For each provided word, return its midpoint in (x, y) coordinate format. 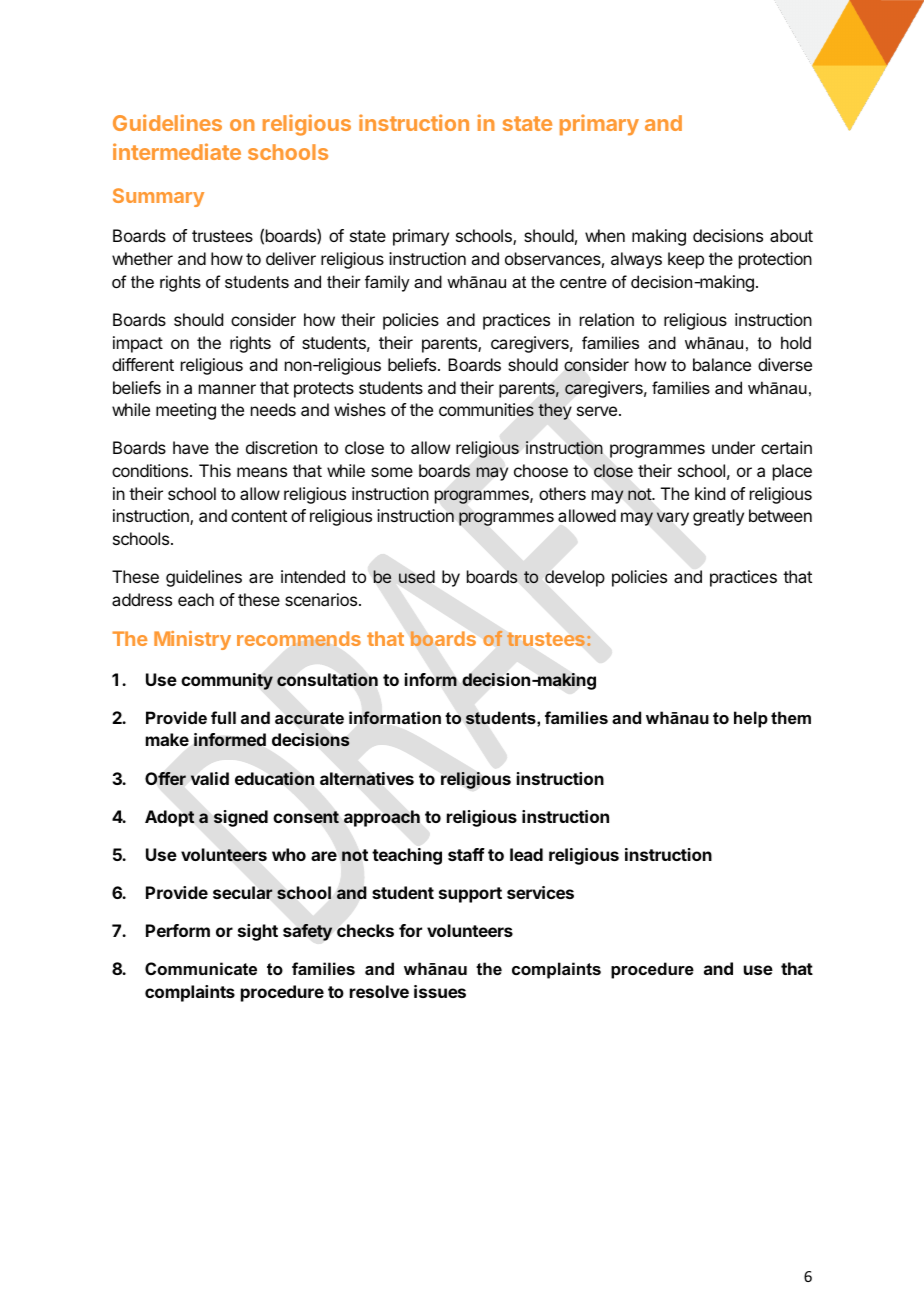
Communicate (201, 968)
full (223, 717)
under (733, 447)
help (751, 719)
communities (486, 410)
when (605, 235)
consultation (327, 680)
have (191, 447)
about (791, 235)
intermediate (177, 151)
